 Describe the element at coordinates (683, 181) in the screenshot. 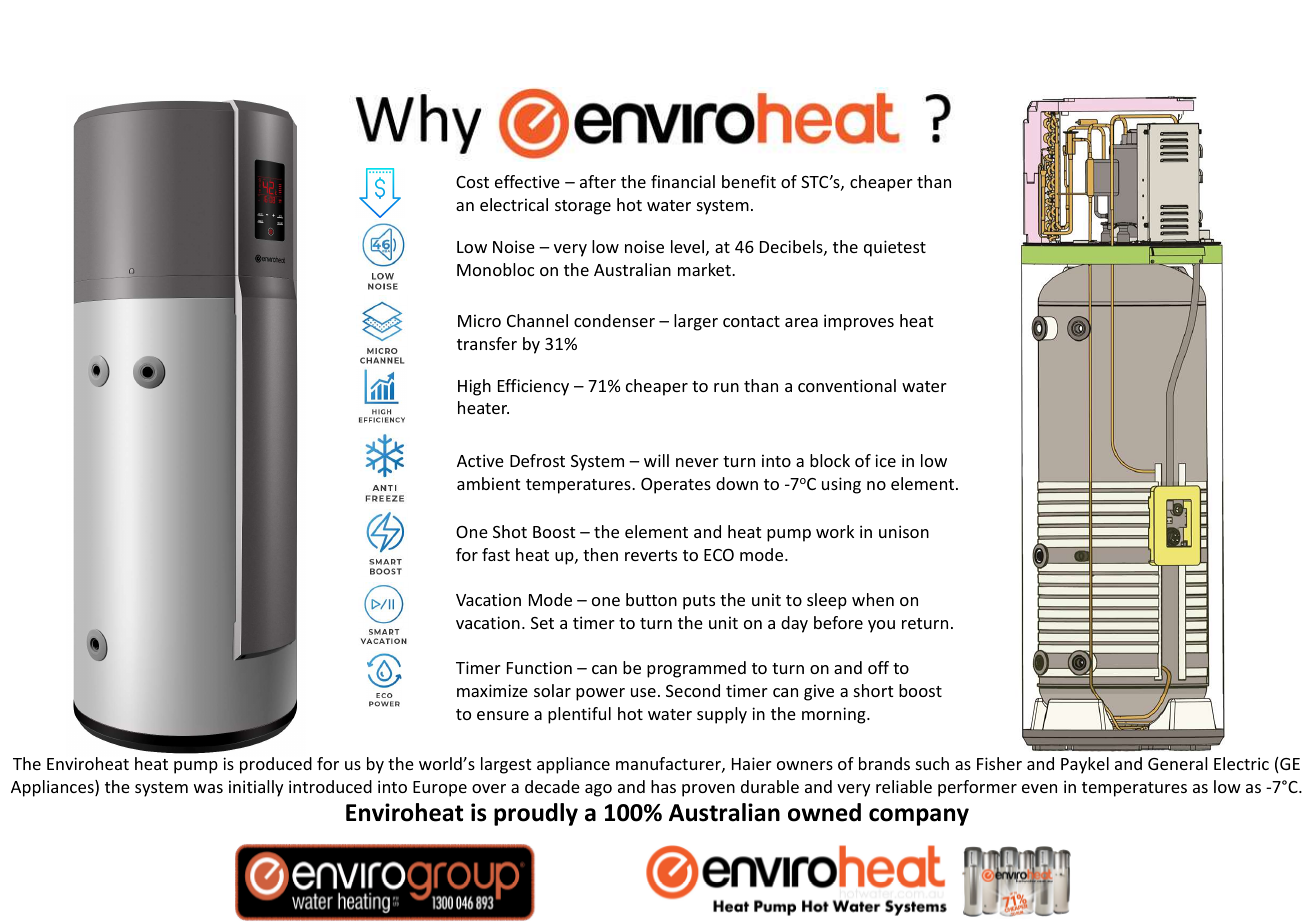

I see `financial` at that location.
